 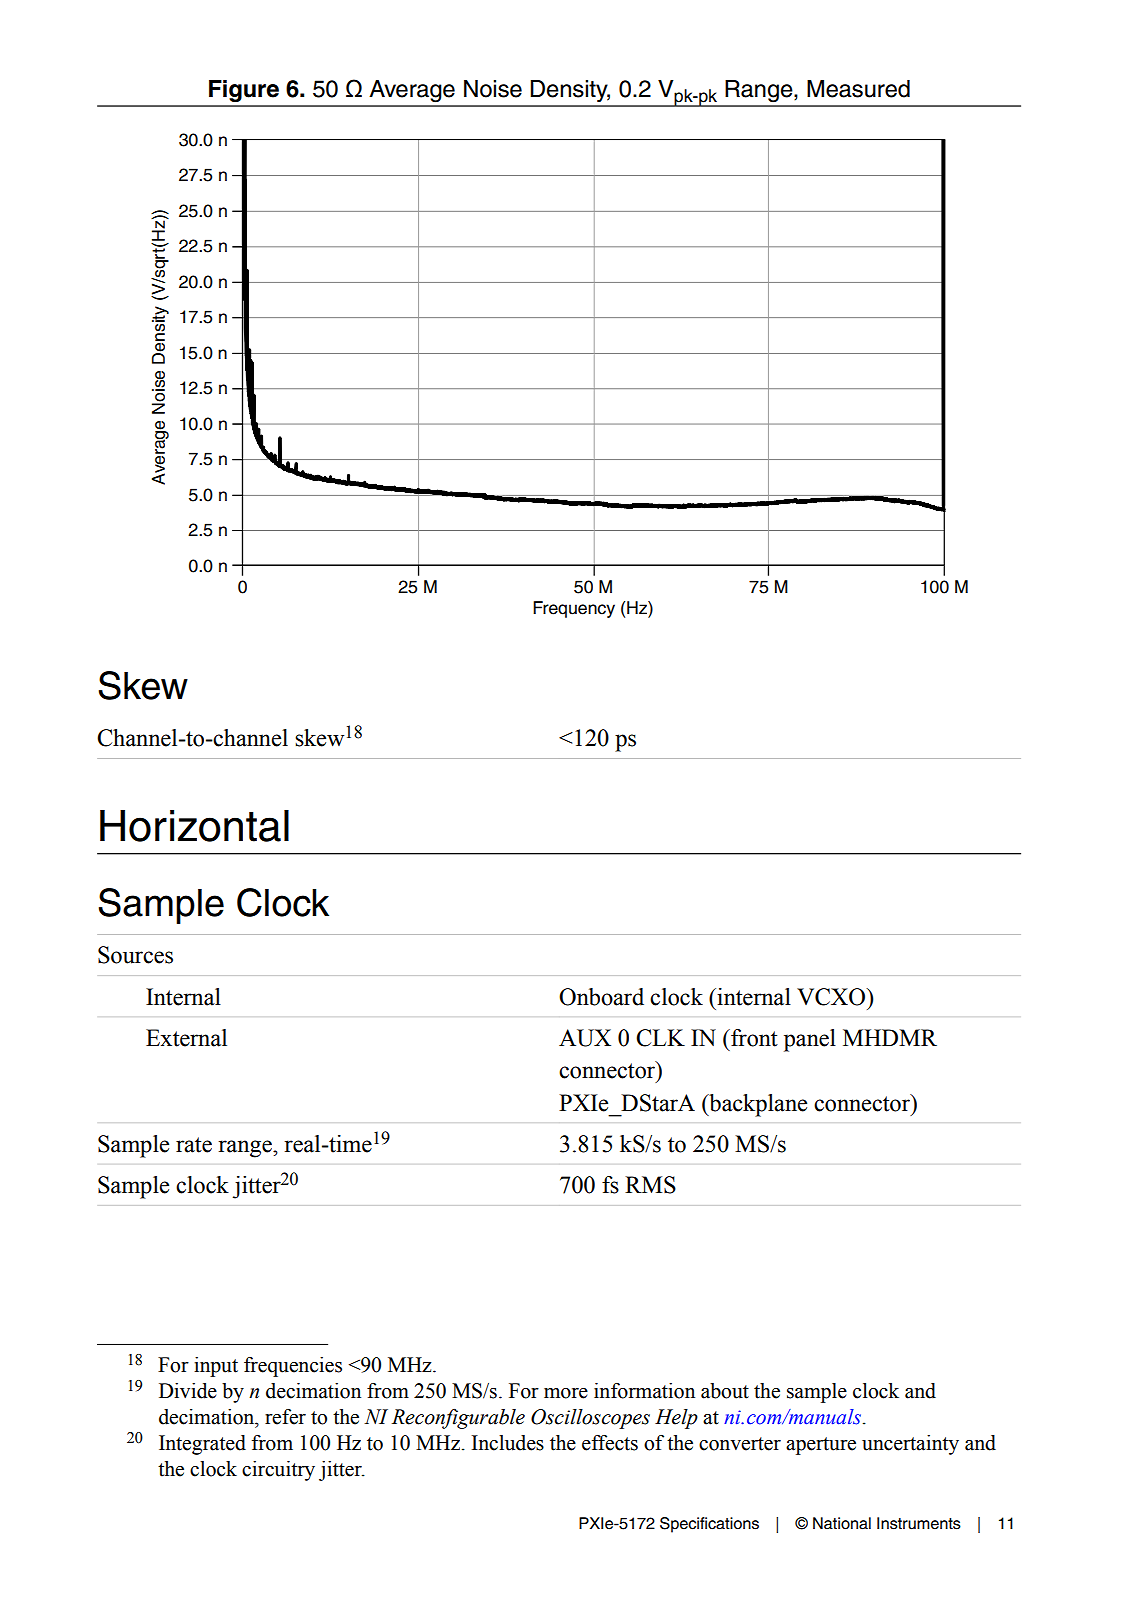 I want to click on Measured, so click(x=858, y=89).
